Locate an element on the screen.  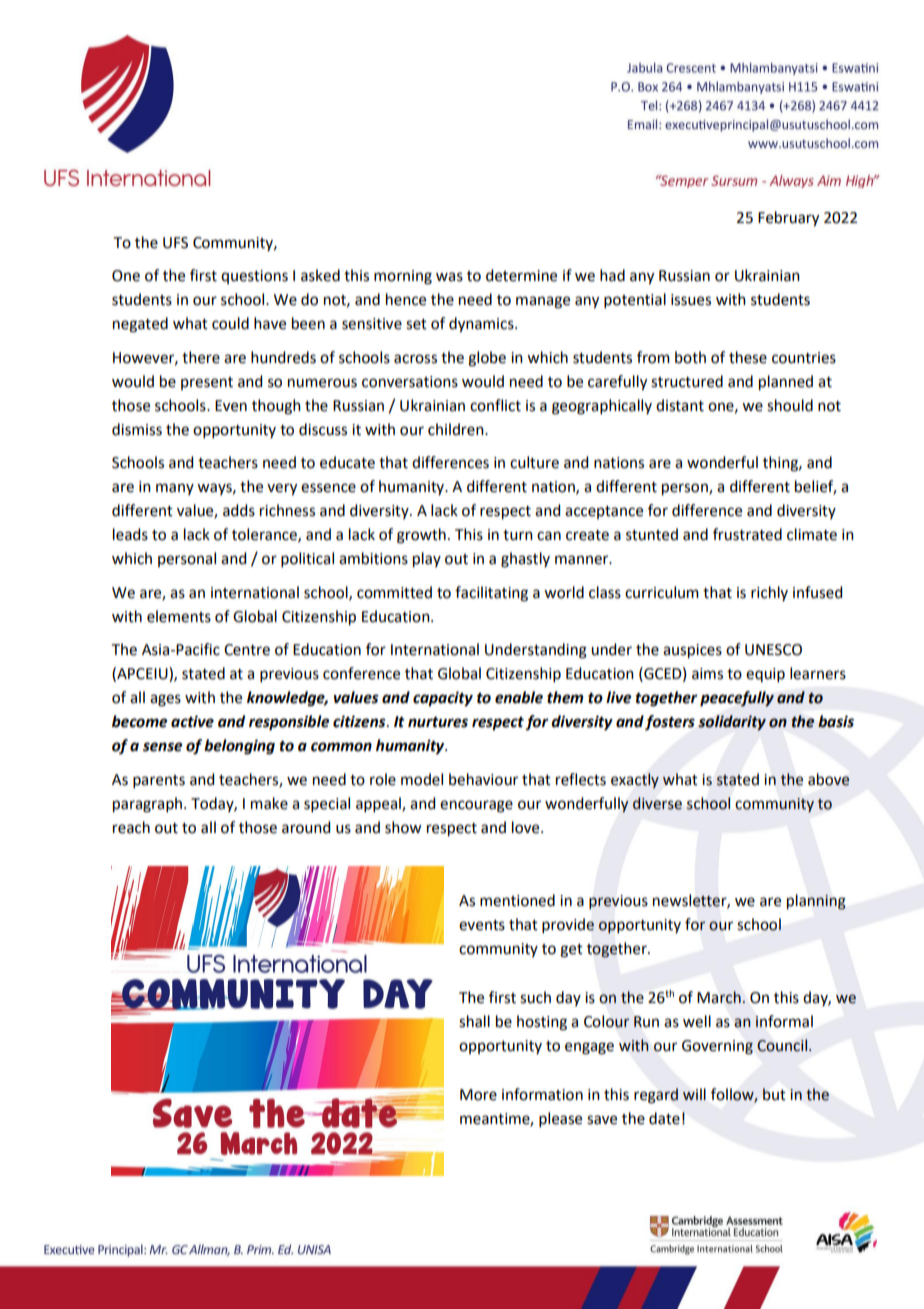
turn is located at coordinates (518, 535).
